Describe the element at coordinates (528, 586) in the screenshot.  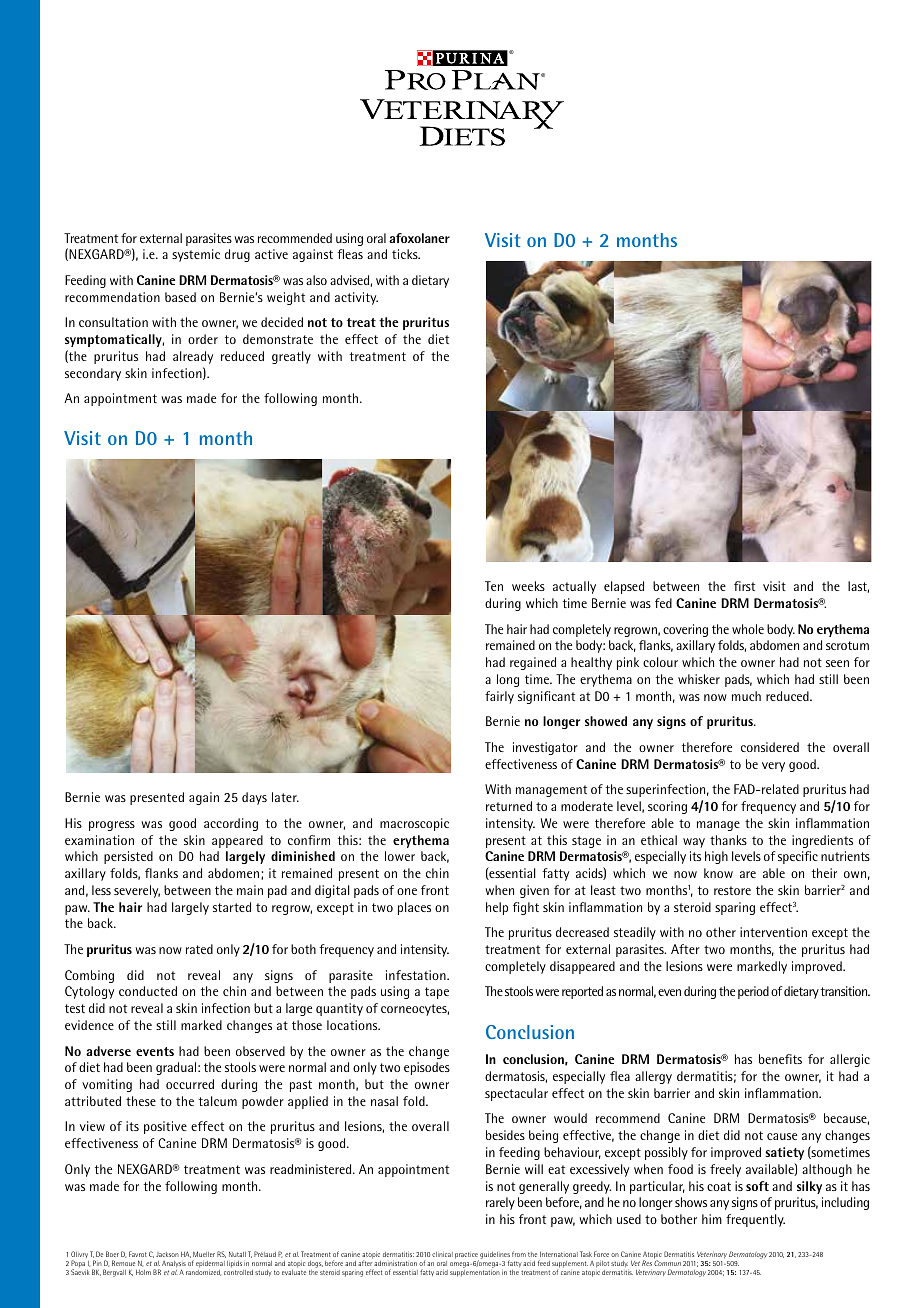
I see `weeks` at that location.
